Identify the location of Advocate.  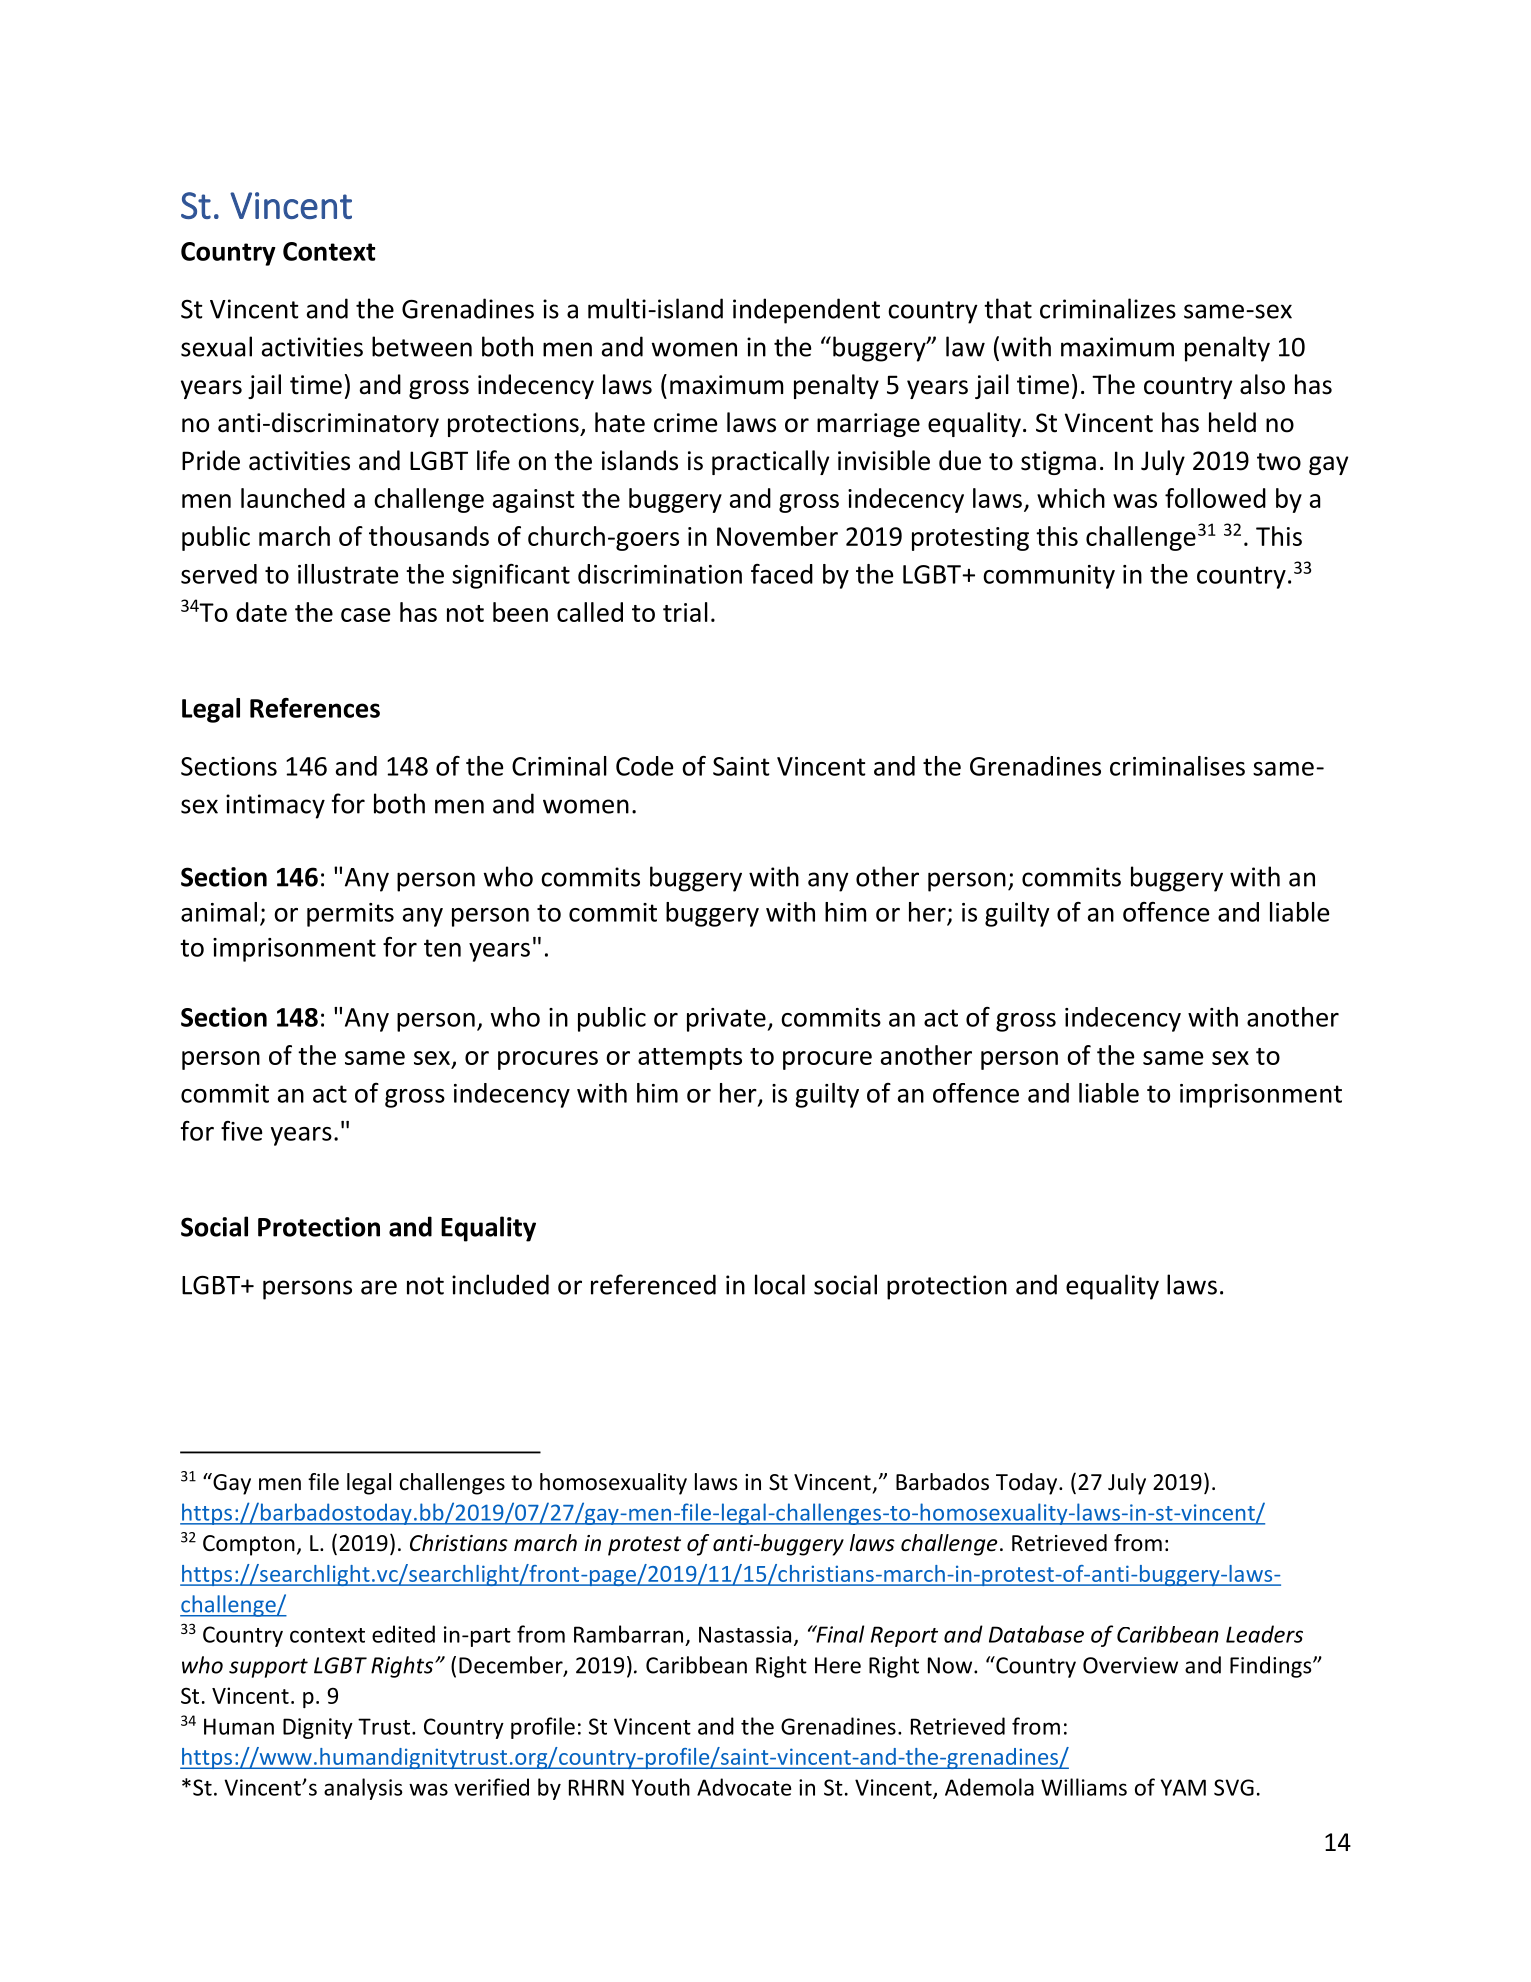
(744, 1787).
